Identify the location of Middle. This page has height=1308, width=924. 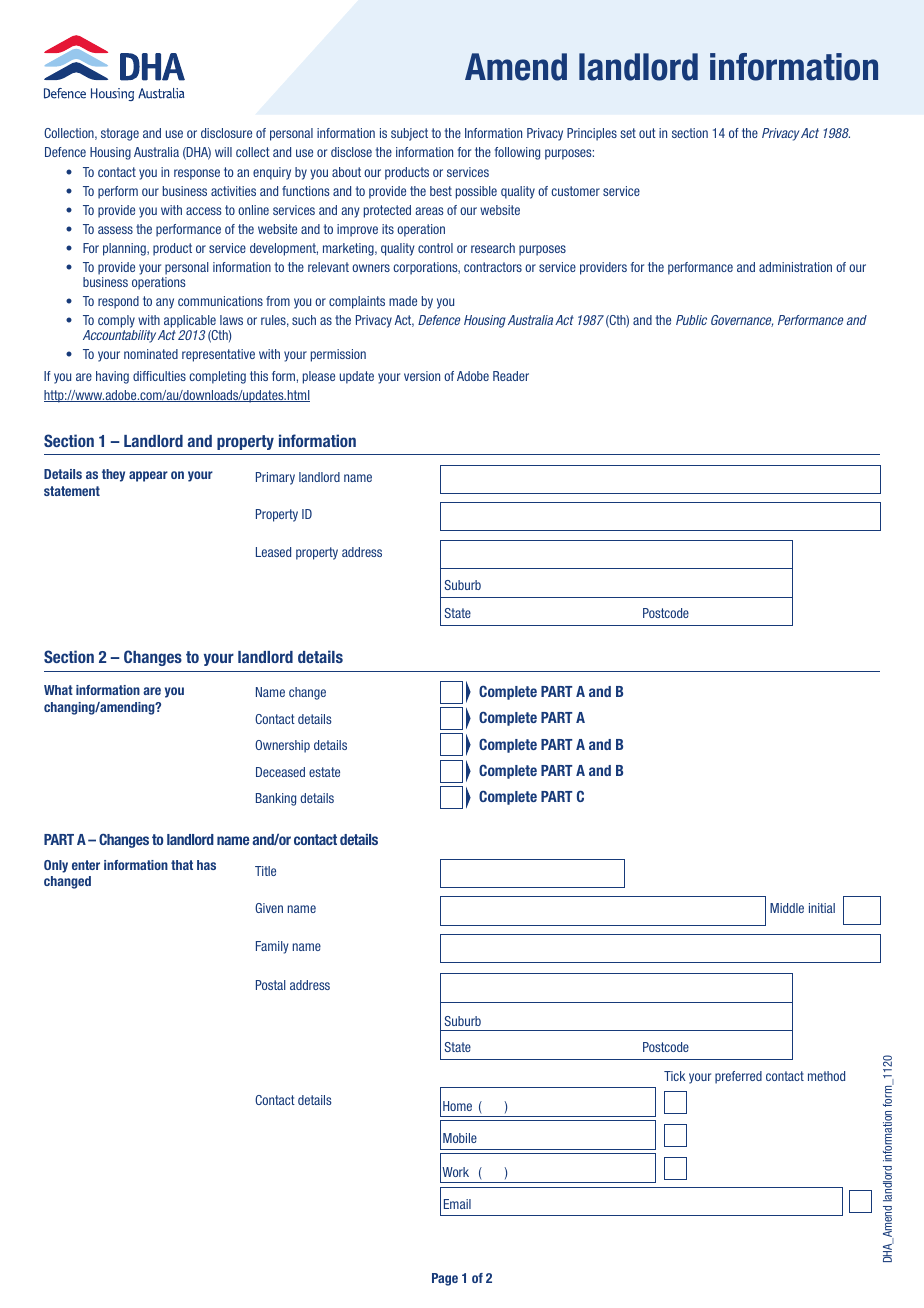
(787, 908).
